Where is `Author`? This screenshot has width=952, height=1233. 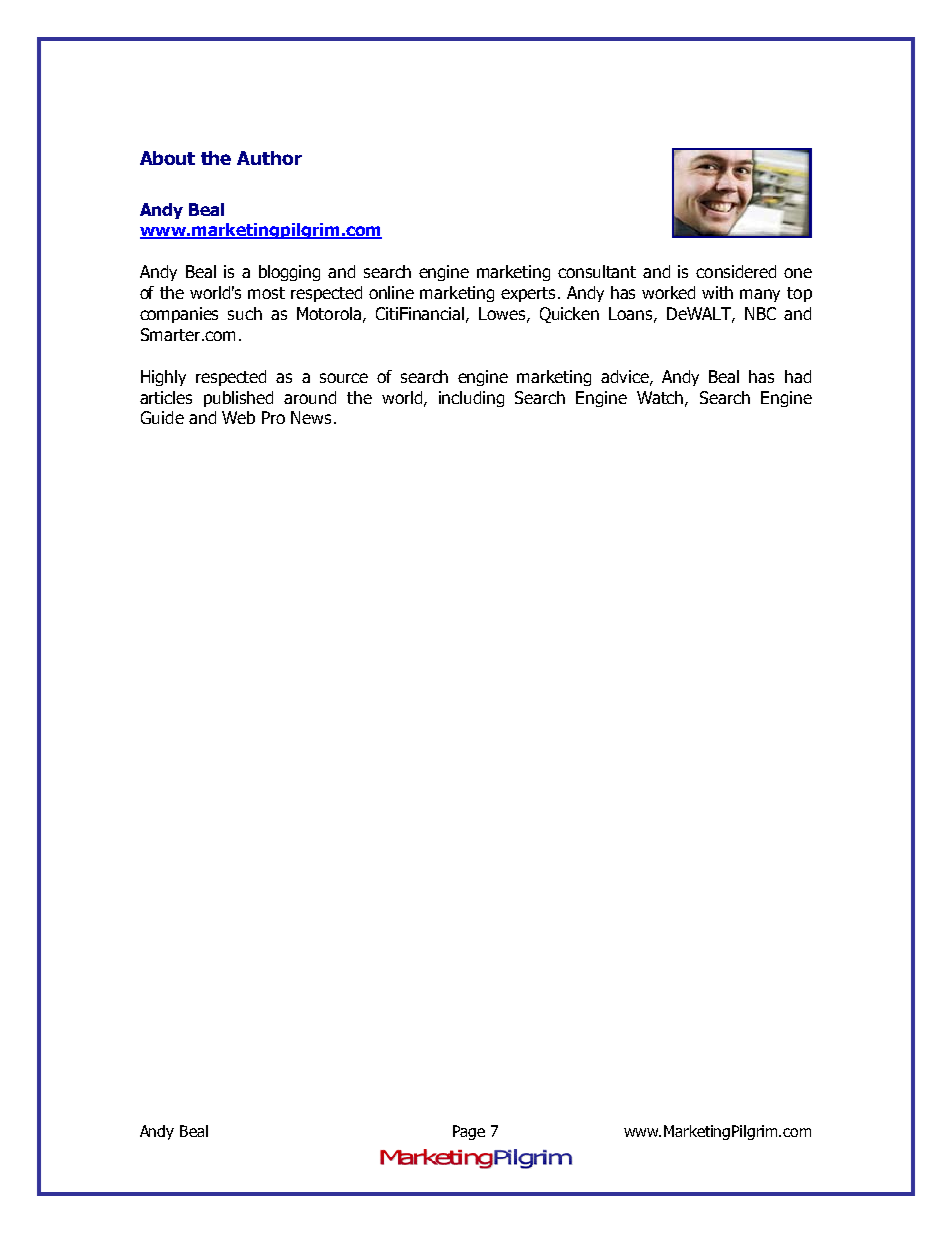 Author is located at coordinates (269, 158).
